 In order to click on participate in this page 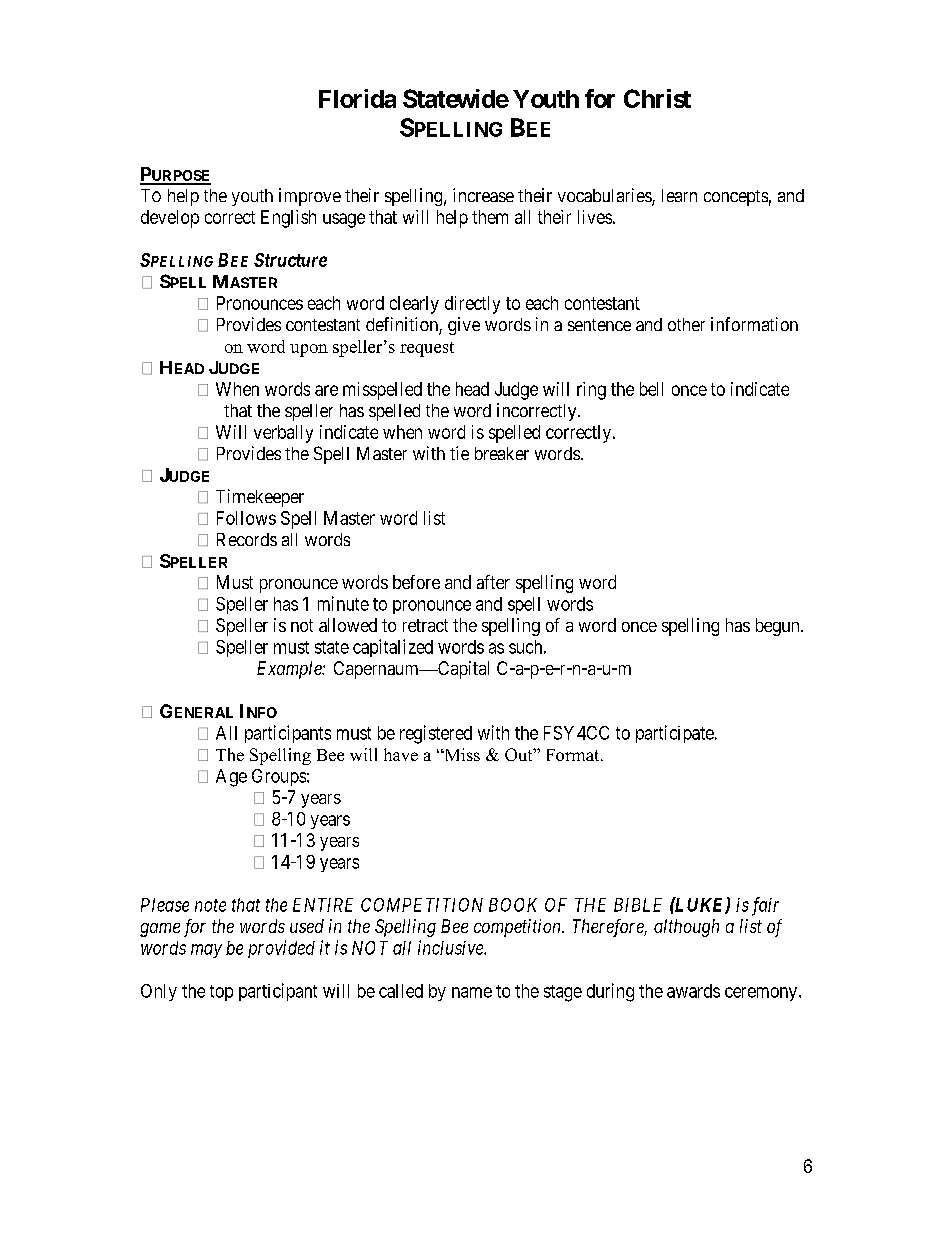, I will do `click(675, 734)`.
